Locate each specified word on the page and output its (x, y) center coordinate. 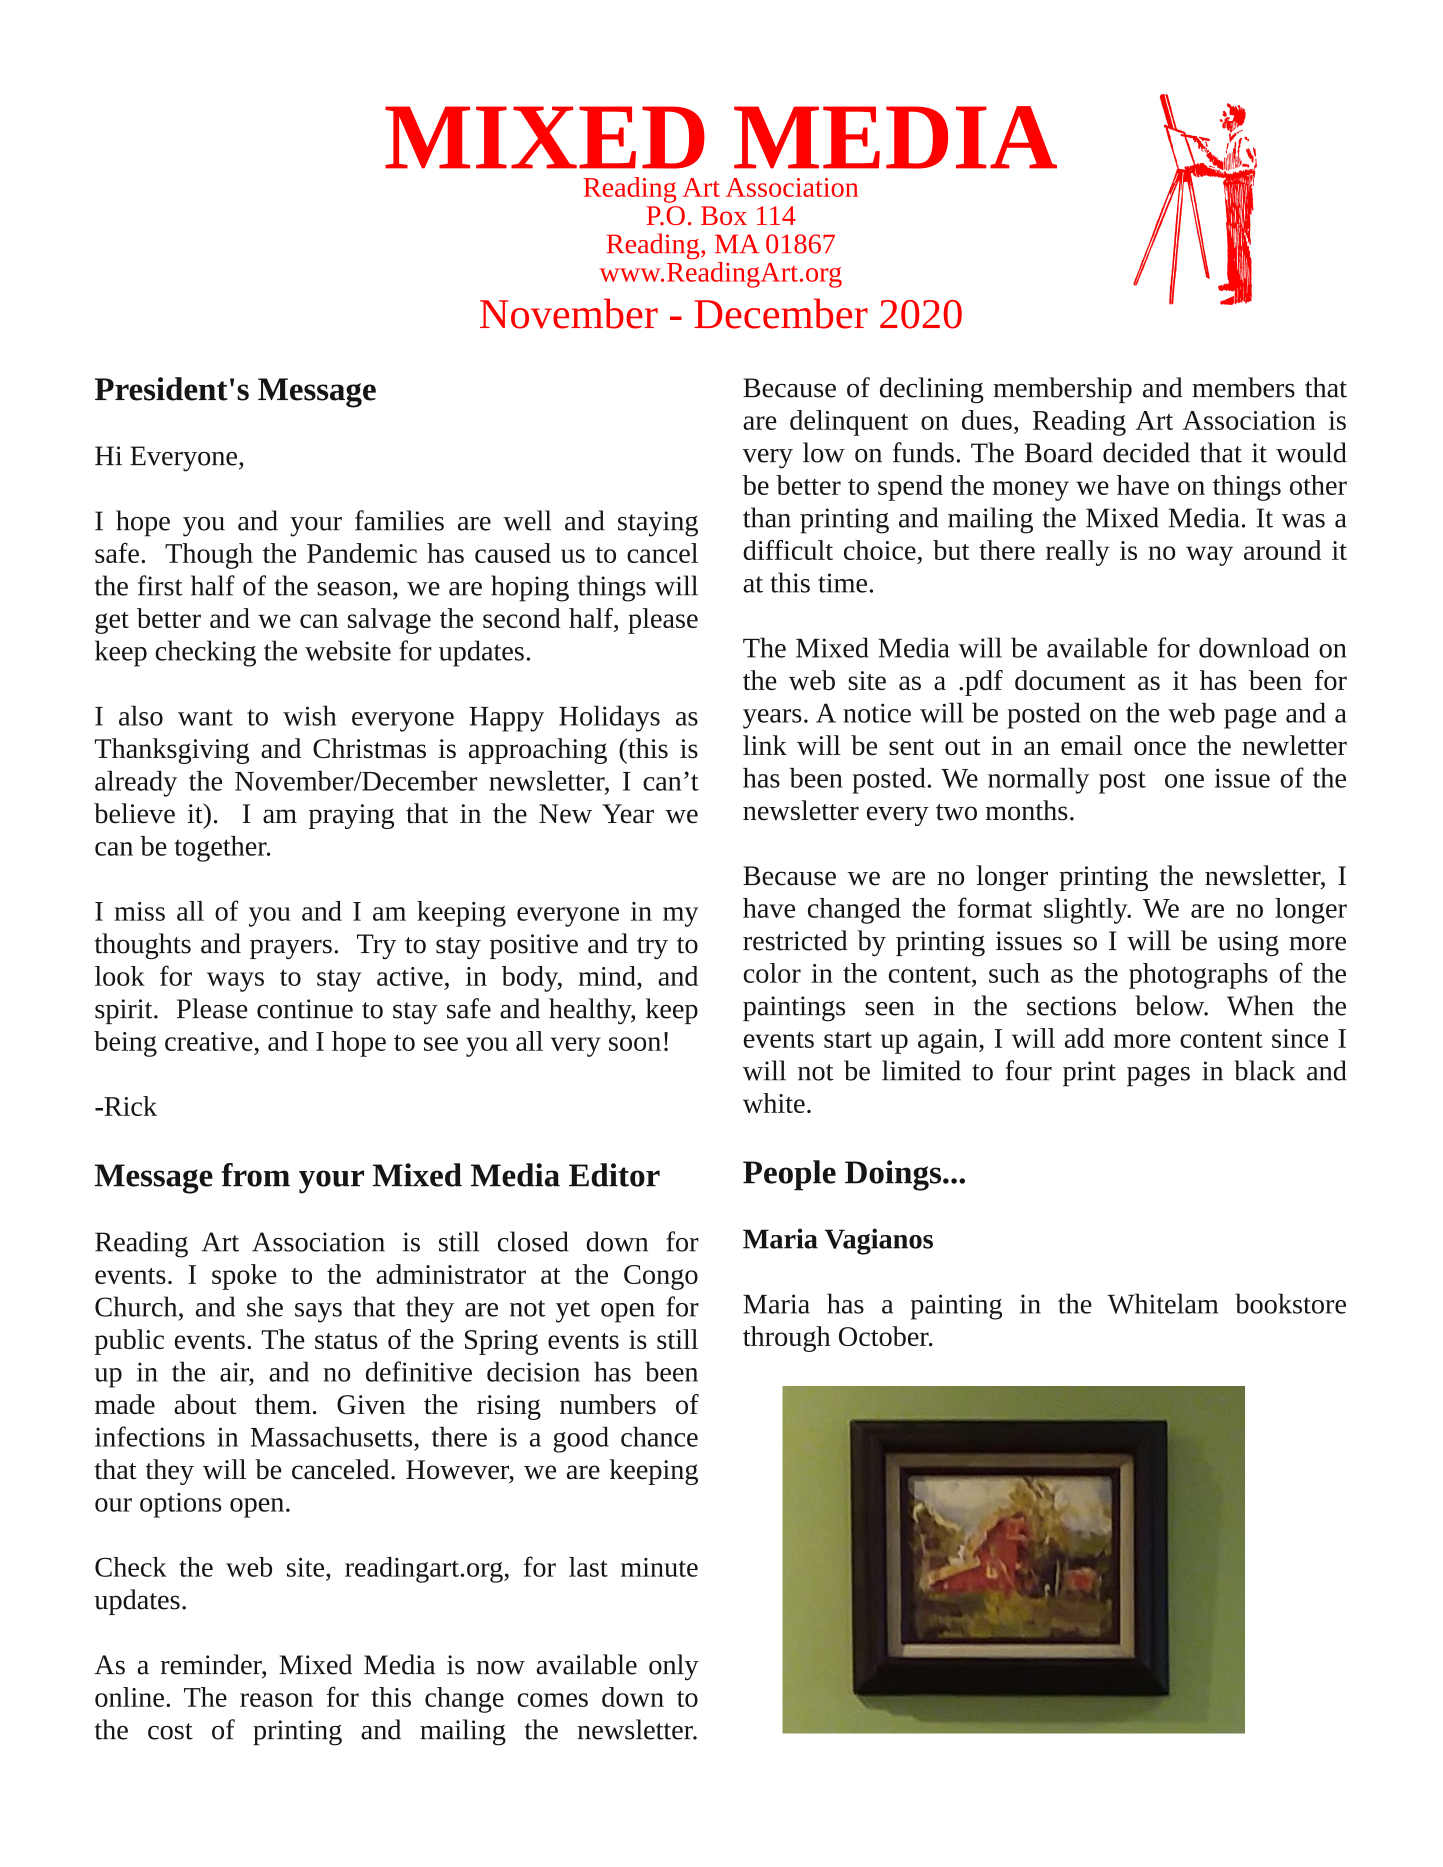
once (1160, 748)
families (399, 520)
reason (276, 1700)
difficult (788, 550)
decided (1146, 452)
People (789, 1175)
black (1264, 1070)
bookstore (1290, 1303)
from (255, 1175)
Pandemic (362, 553)
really (1077, 553)
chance (659, 1437)
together (221, 849)
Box (724, 215)
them (283, 1404)
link (765, 745)
